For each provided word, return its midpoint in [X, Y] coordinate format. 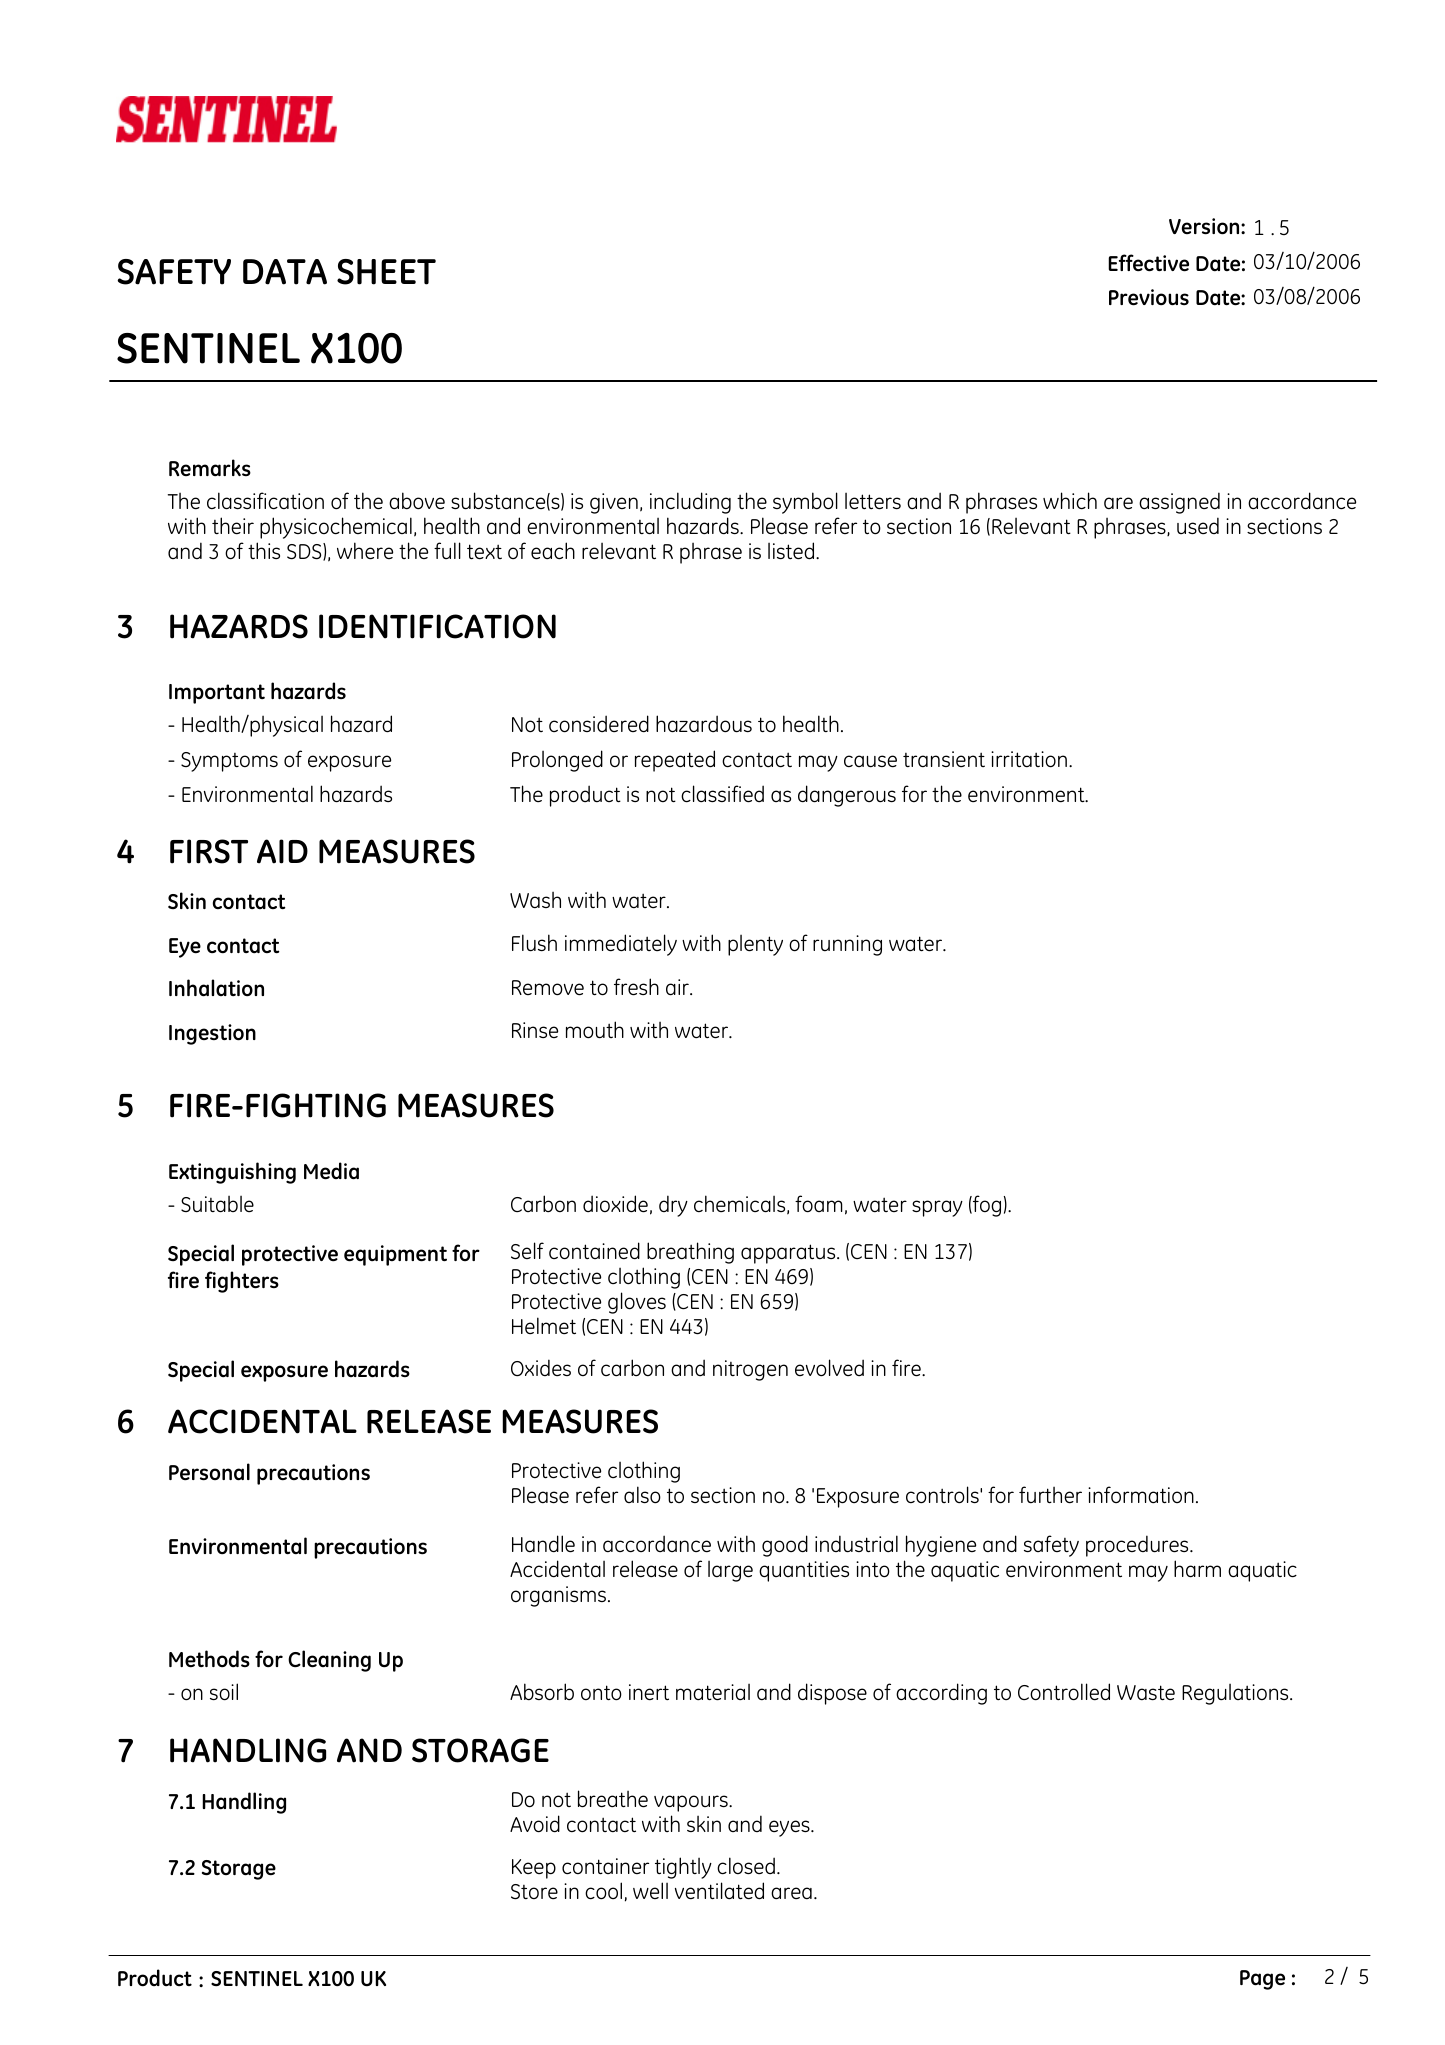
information [1141, 1494]
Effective [1148, 263]
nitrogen [750, 1370]
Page [1262, 1980]
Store [534, 1892]
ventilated [719, 1891]
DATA [285, 272]
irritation [1029, 759]
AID [282, 851]
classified [722, 794]
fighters [242, 1282]
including [690, 503]
